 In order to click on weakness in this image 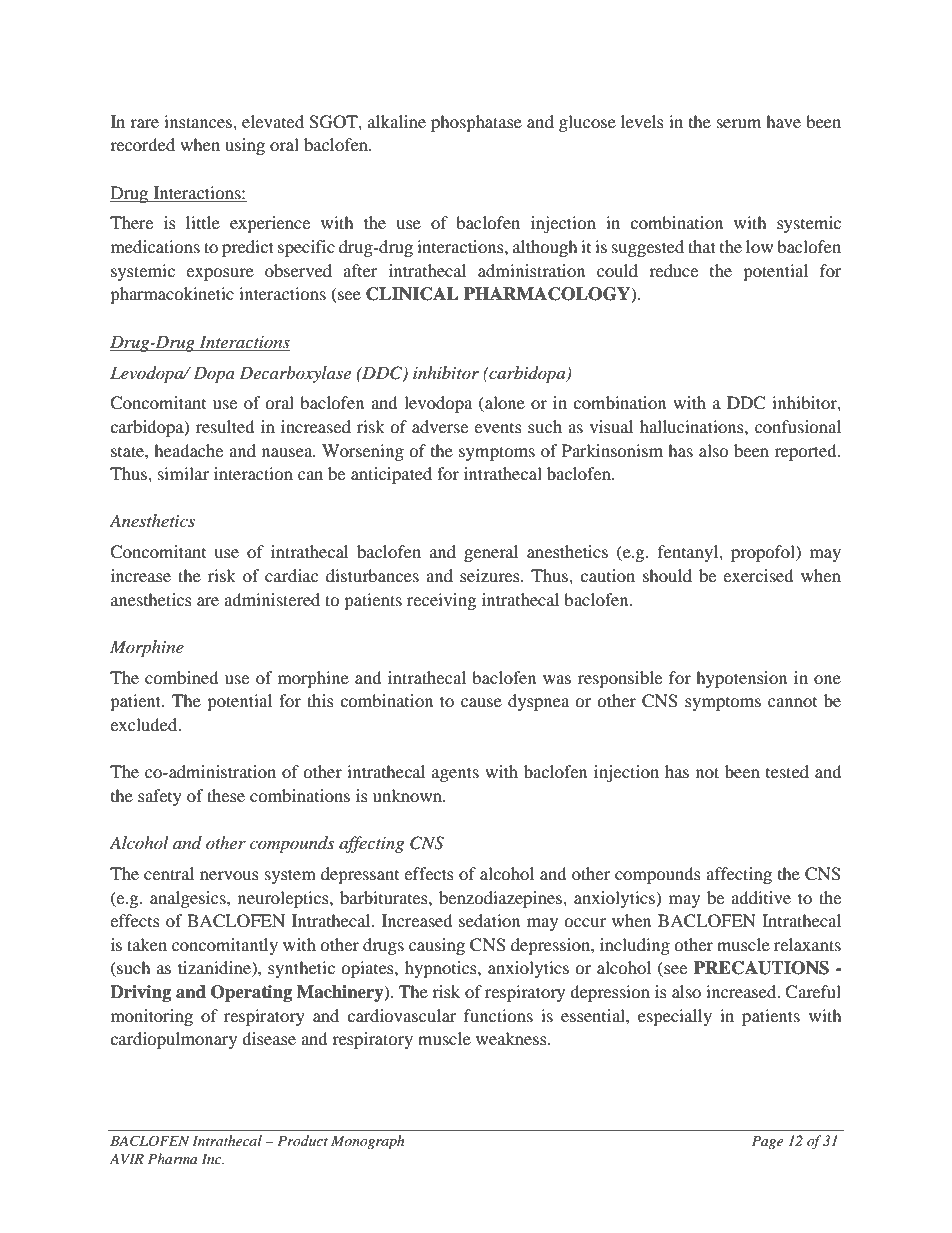, I will do `click(512, 1038)`.
